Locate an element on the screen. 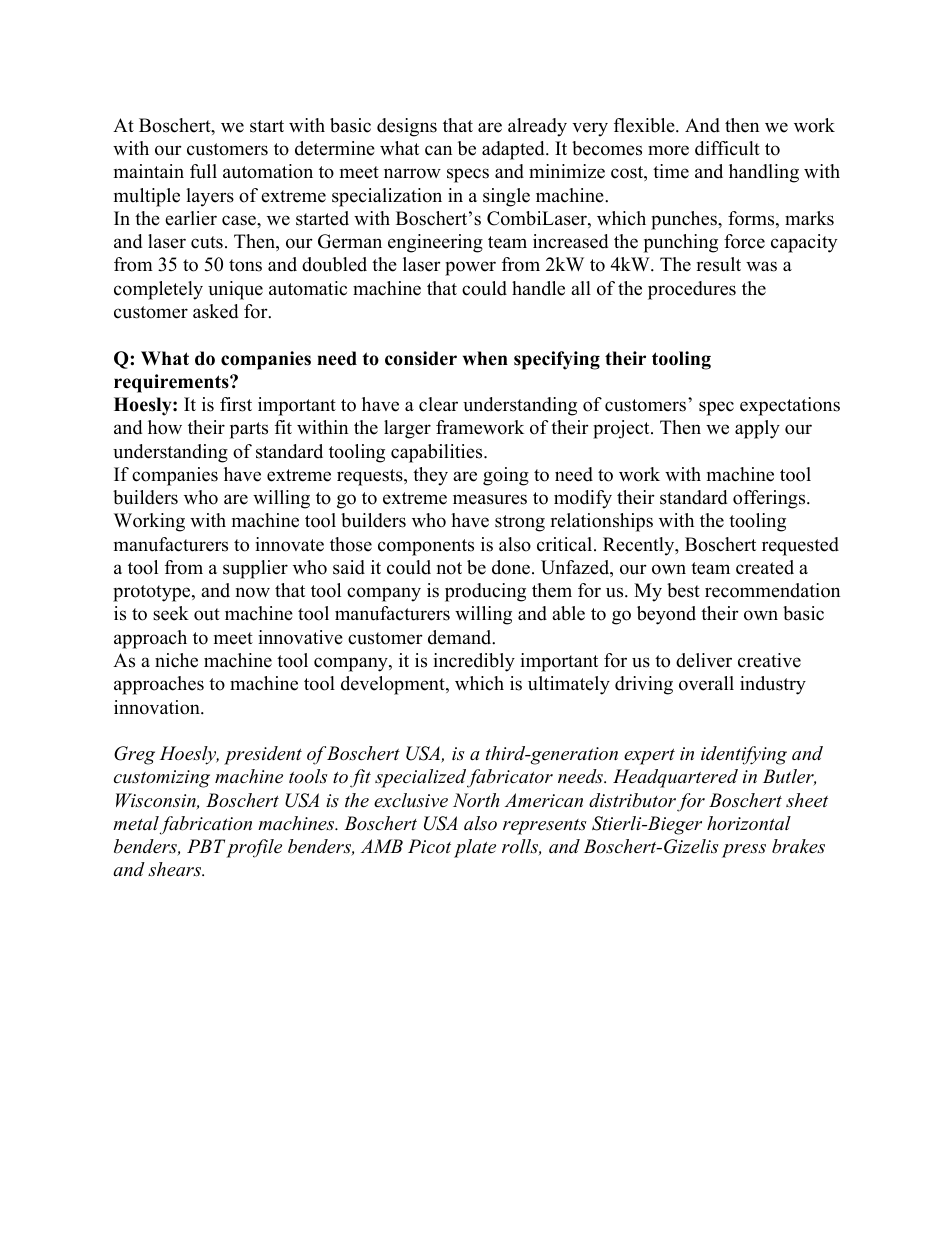 The image size is (952, 1233). profile is located at coordinates (254, 848).
